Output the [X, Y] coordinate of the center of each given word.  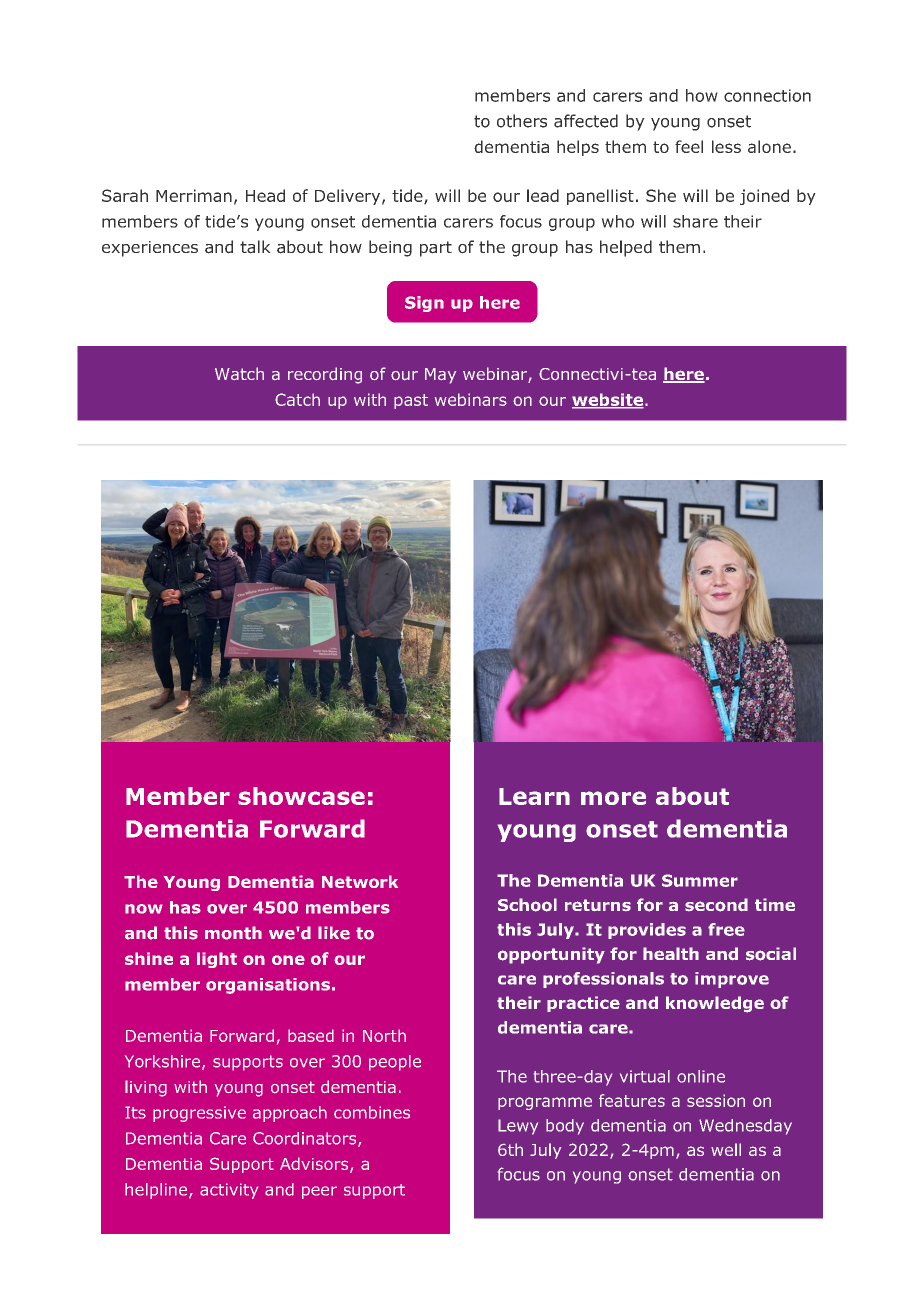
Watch [239, 373]
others [522, 121]
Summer [700, 880]
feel [689, 146]
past [411, 401]
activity [229, 1191]
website [609, 400]
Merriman [194, 195]
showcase [301, 796]
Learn [534, 796]
